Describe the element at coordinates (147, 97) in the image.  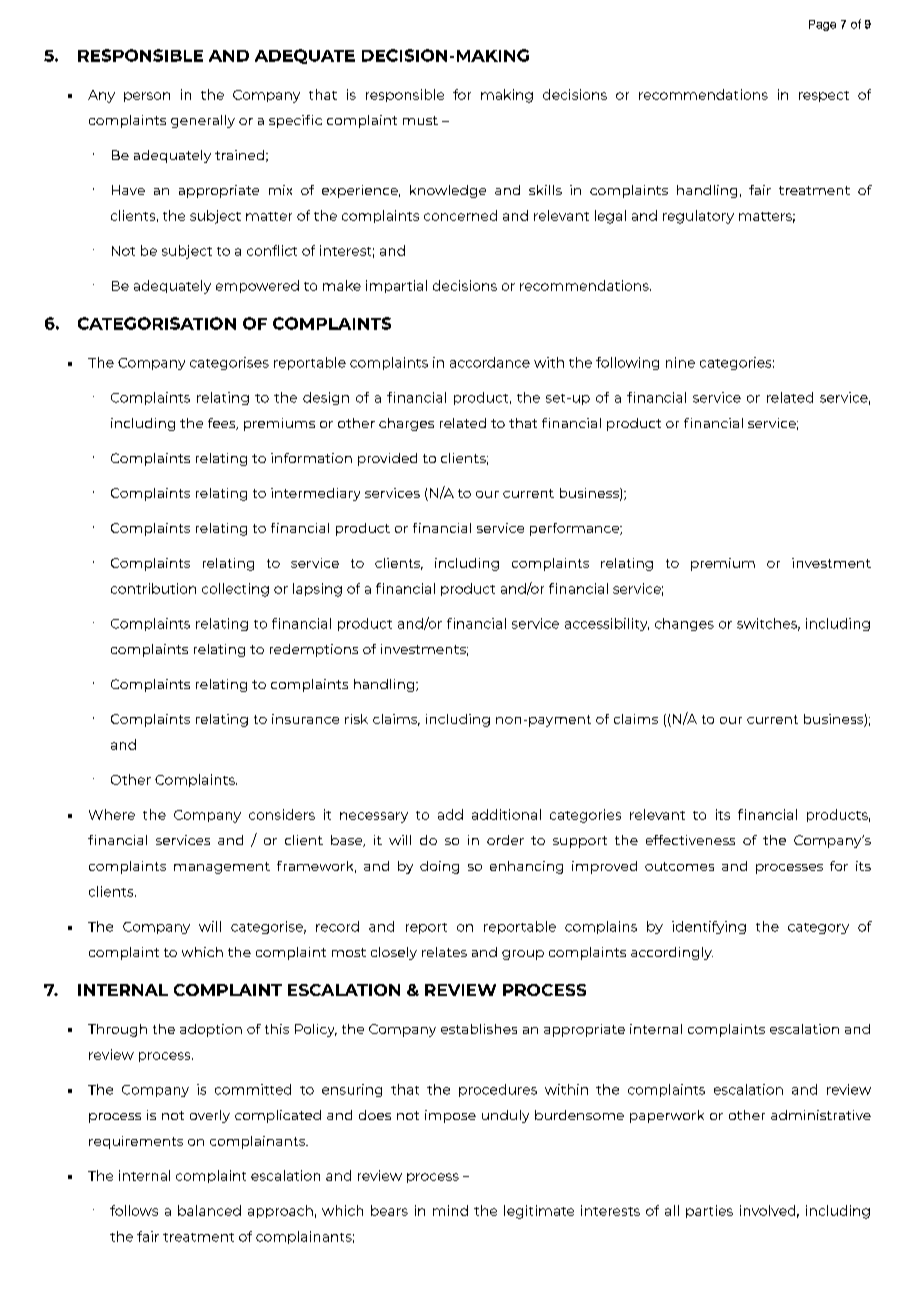
I see `person` at that location.
